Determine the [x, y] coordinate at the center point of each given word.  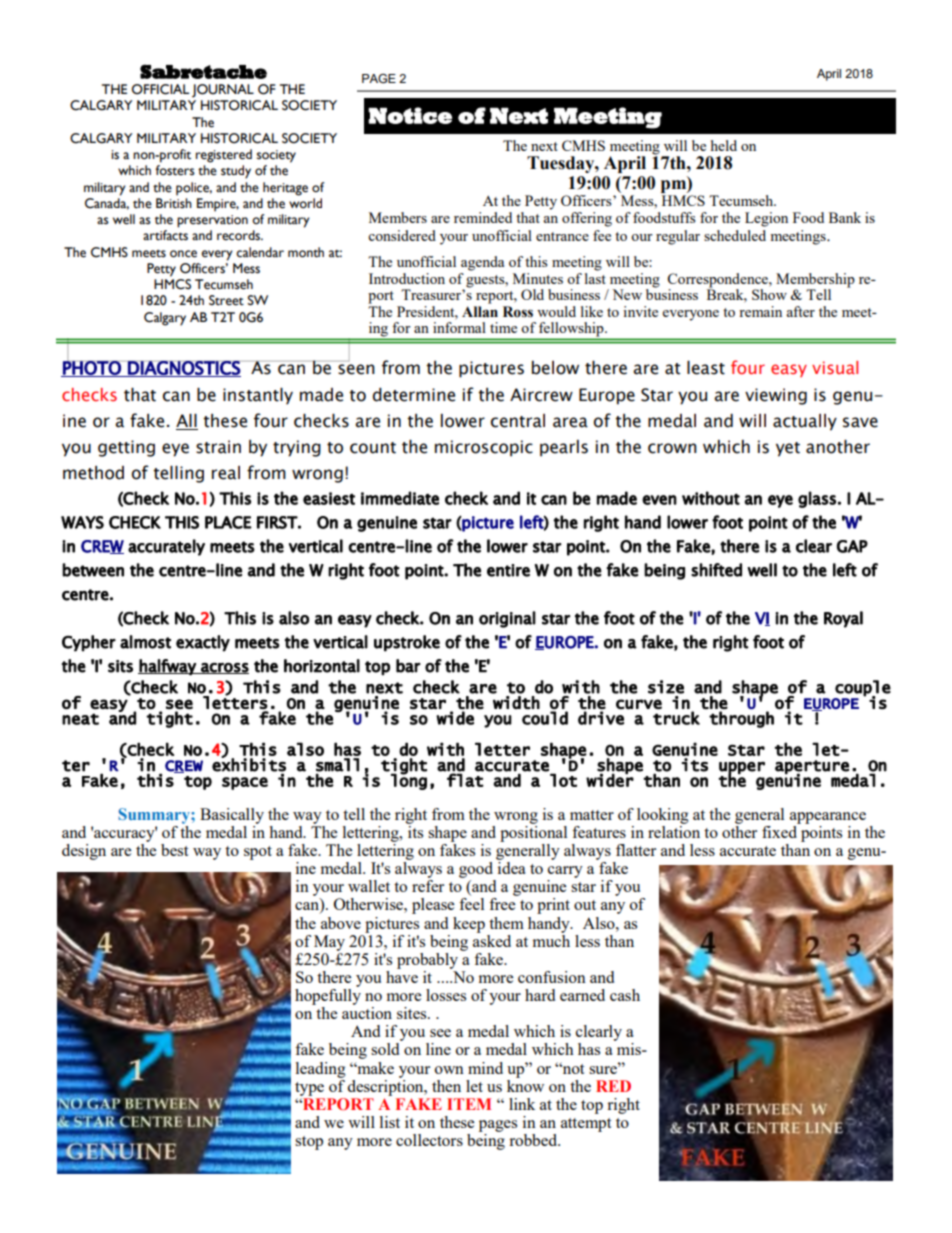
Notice [410, 115]
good [476, 870]
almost [145, 642]
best [174, 850]
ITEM [469, 1104]
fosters [175, 170]
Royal [843, 619]
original [507, 619]
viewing [776, 396]
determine [414, 395]
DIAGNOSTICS [184, 369]
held [724, 145]
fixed [780, 830]
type [309, 1089]
